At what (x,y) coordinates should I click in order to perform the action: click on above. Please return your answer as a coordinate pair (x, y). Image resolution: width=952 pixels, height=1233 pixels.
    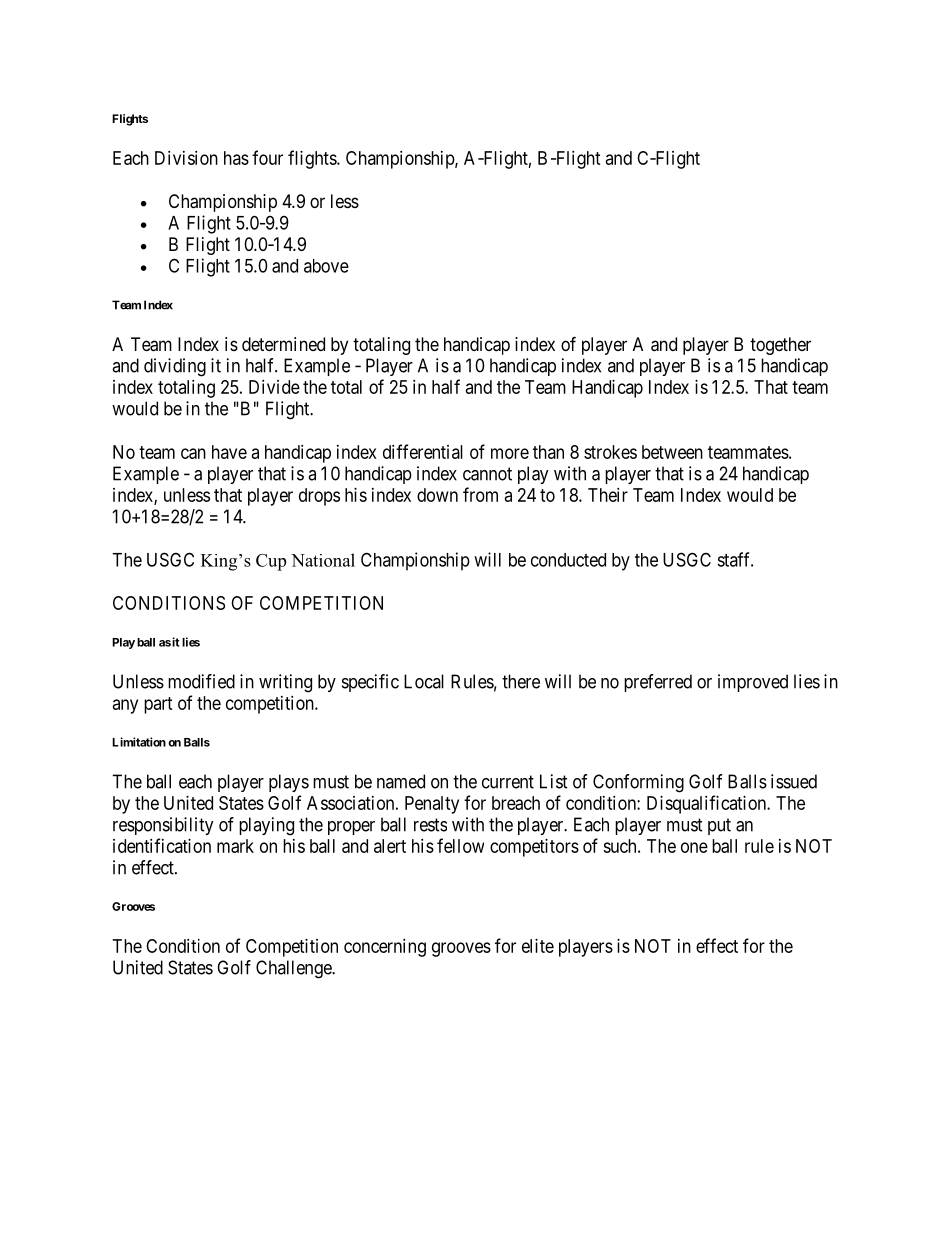
    Looking at the image, I should click on (326, 266).
